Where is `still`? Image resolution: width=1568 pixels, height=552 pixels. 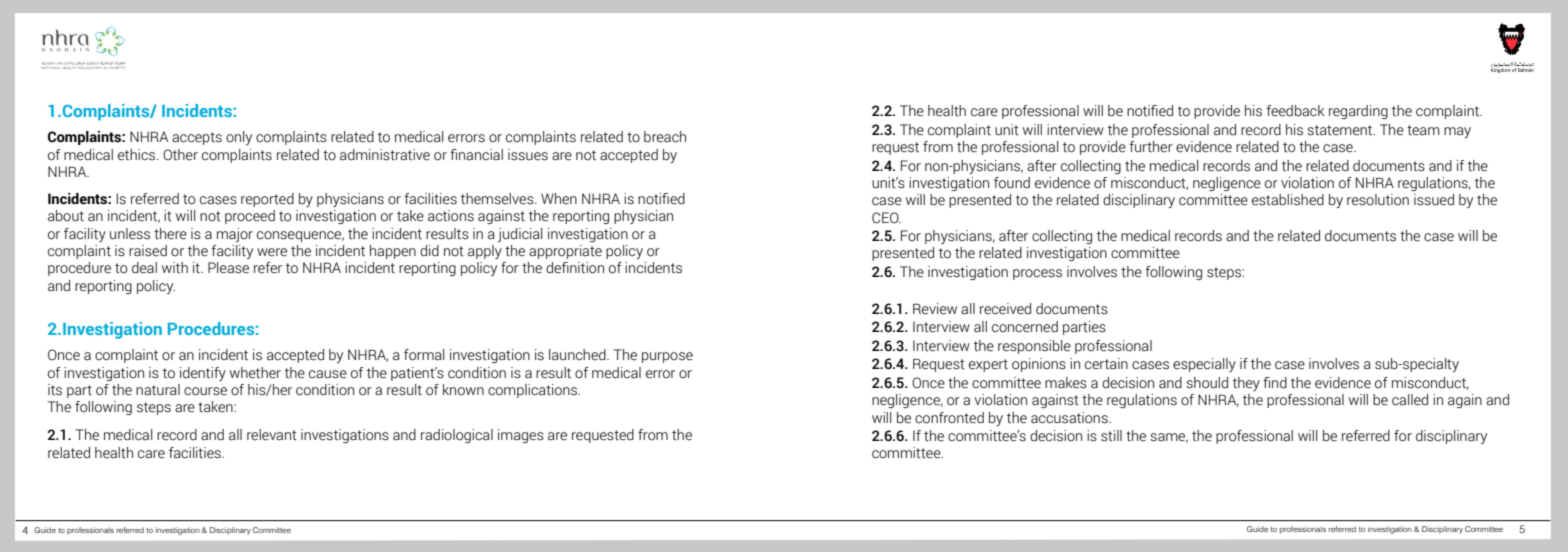
still is located at coordinates (1111, 436).
